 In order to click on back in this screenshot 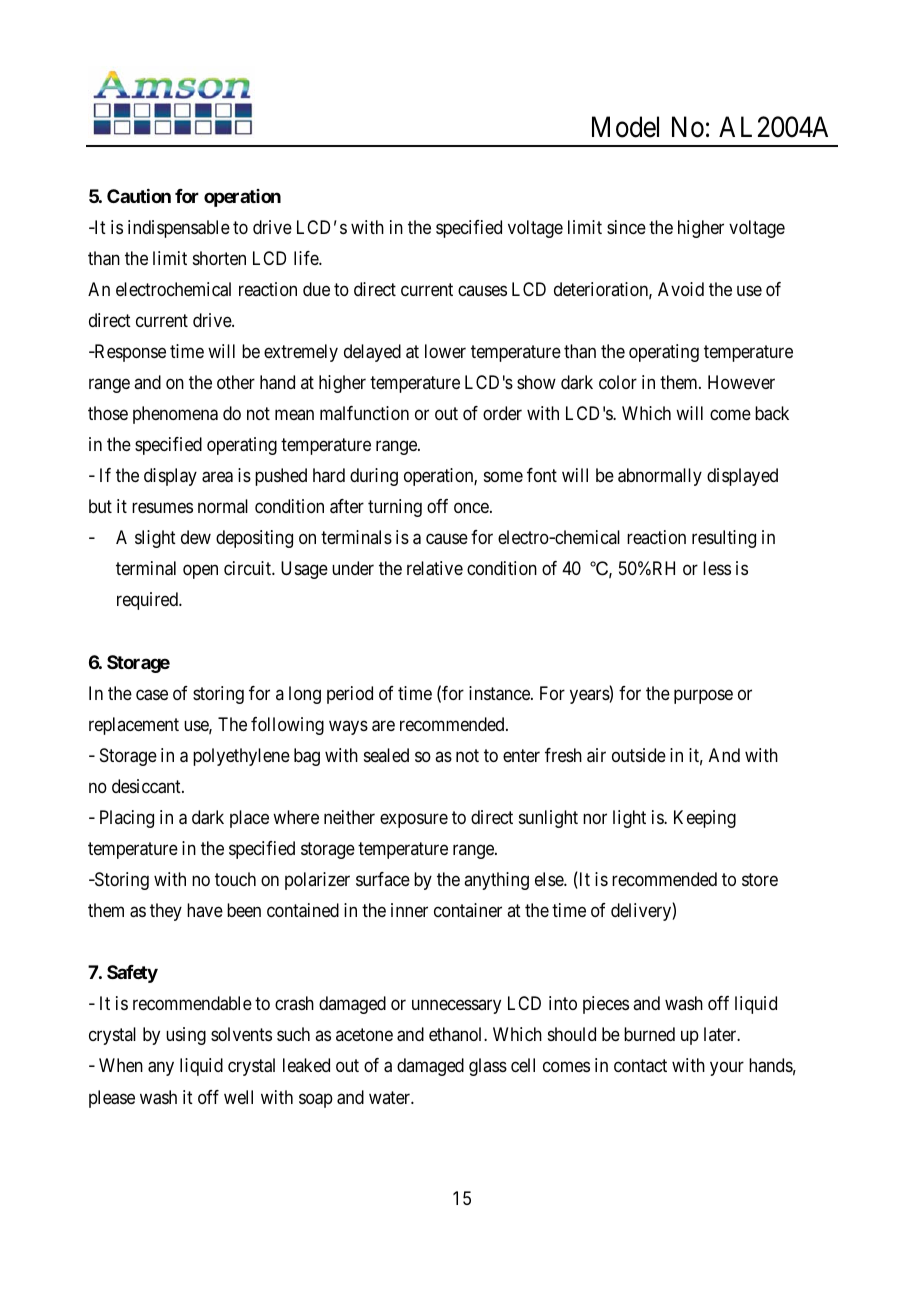, I will do `click(772, 413)`.
